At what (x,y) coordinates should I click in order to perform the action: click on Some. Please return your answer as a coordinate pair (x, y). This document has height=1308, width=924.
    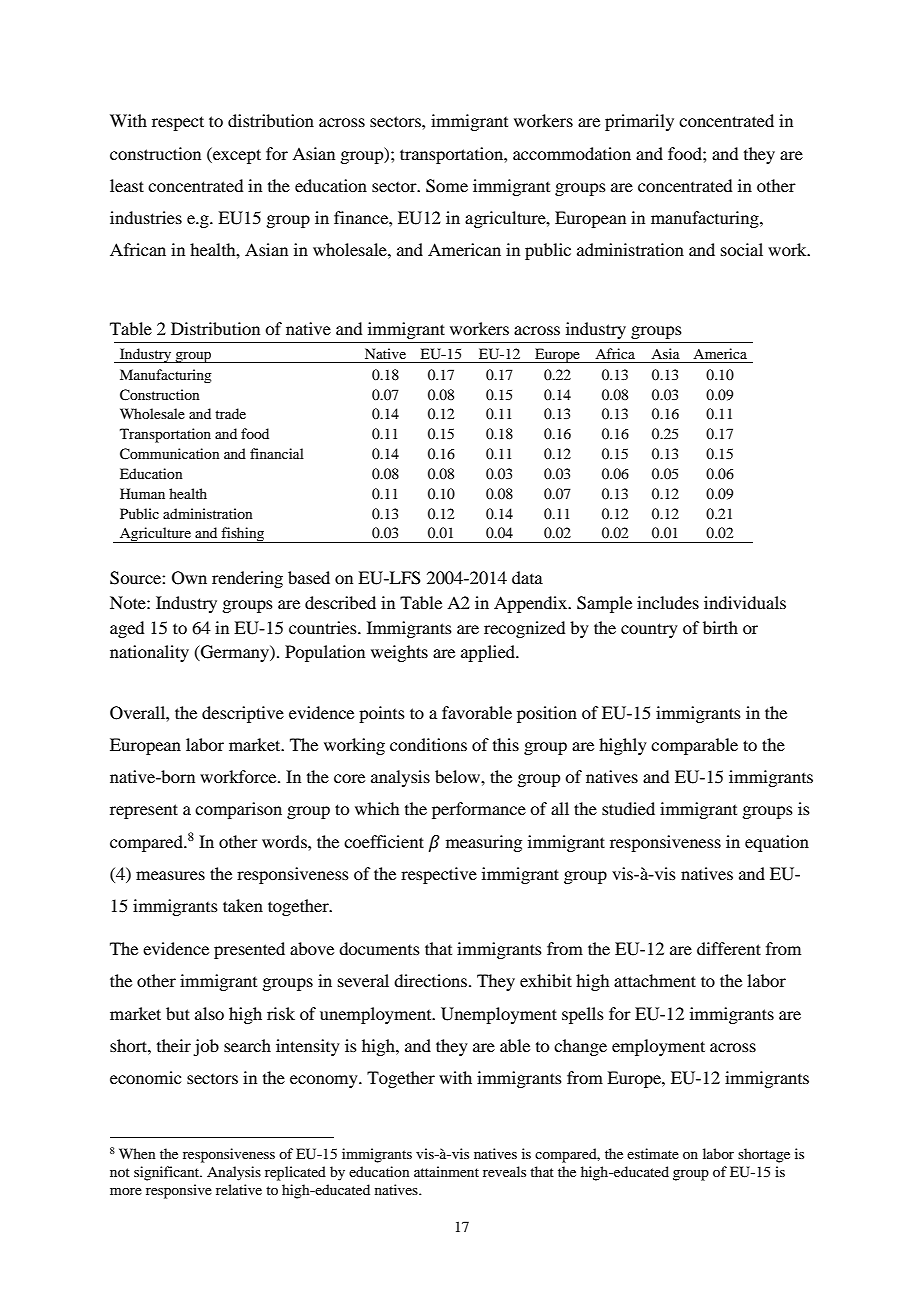
    Looking at the image, I should click on (447, 186).
